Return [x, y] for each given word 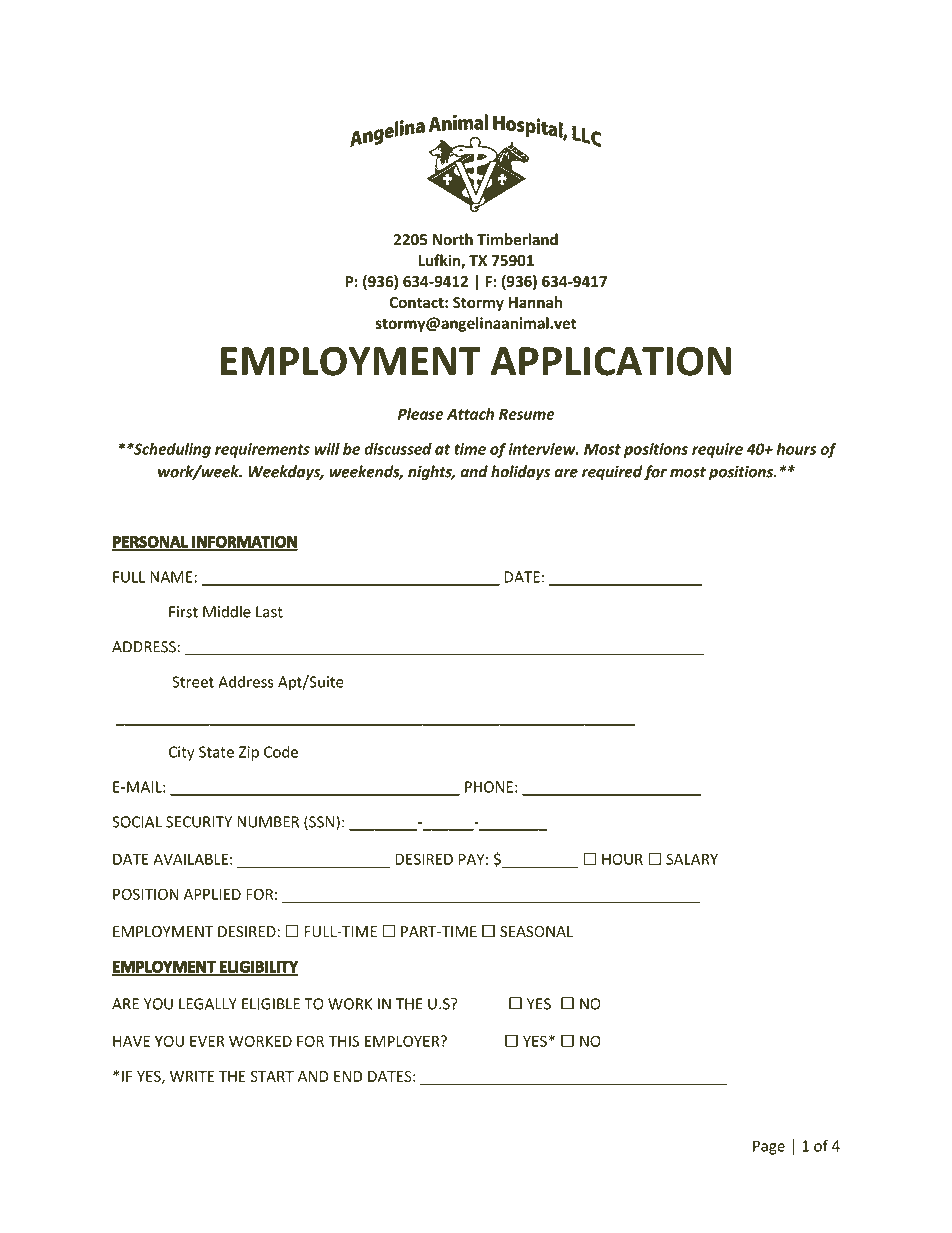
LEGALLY [208, 1004]
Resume [527, 414]
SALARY [692, 859]
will [327, 449]
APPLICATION [611, 361]
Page [769, 1147]
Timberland [517, 239]
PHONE [489, 787]
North [453, 239]
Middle [227, 611]
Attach [470, 414]
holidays [520, 473]
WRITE [192, 1076]
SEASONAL [536, 932]
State [216, 752]
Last [269, 612]
